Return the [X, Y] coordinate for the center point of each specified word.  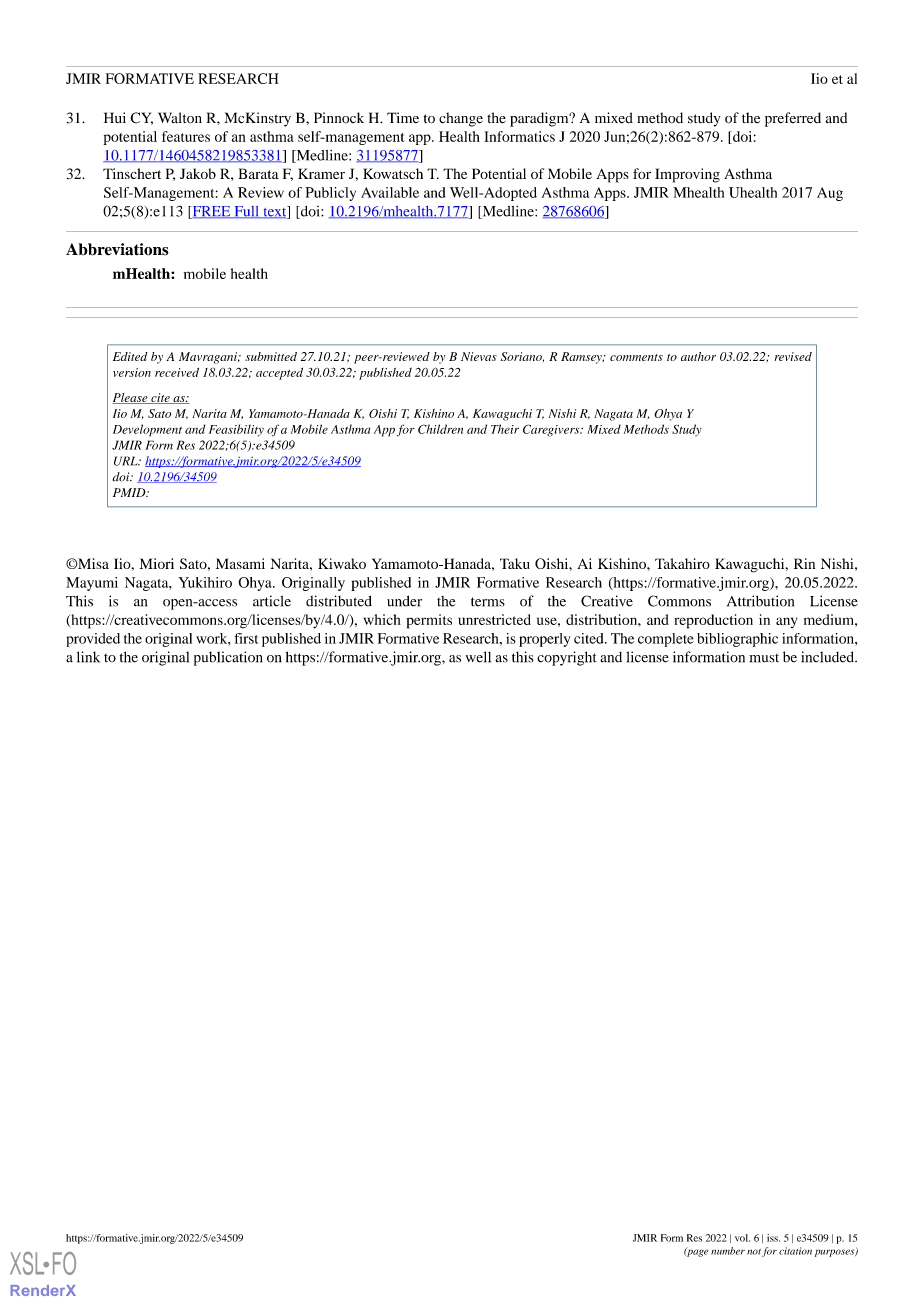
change [461, 119]
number [728, 1251]
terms [488, 602]
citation [795, 1251]
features [186, 136]
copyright [567, 658]
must [764, 658]
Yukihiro [205, 582]
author [698, 356]
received [177, 372]
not [754, 1252]
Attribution [760, 601]
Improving [687, 175]
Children [440, 429]
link [88, 657]
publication [228, 658]
